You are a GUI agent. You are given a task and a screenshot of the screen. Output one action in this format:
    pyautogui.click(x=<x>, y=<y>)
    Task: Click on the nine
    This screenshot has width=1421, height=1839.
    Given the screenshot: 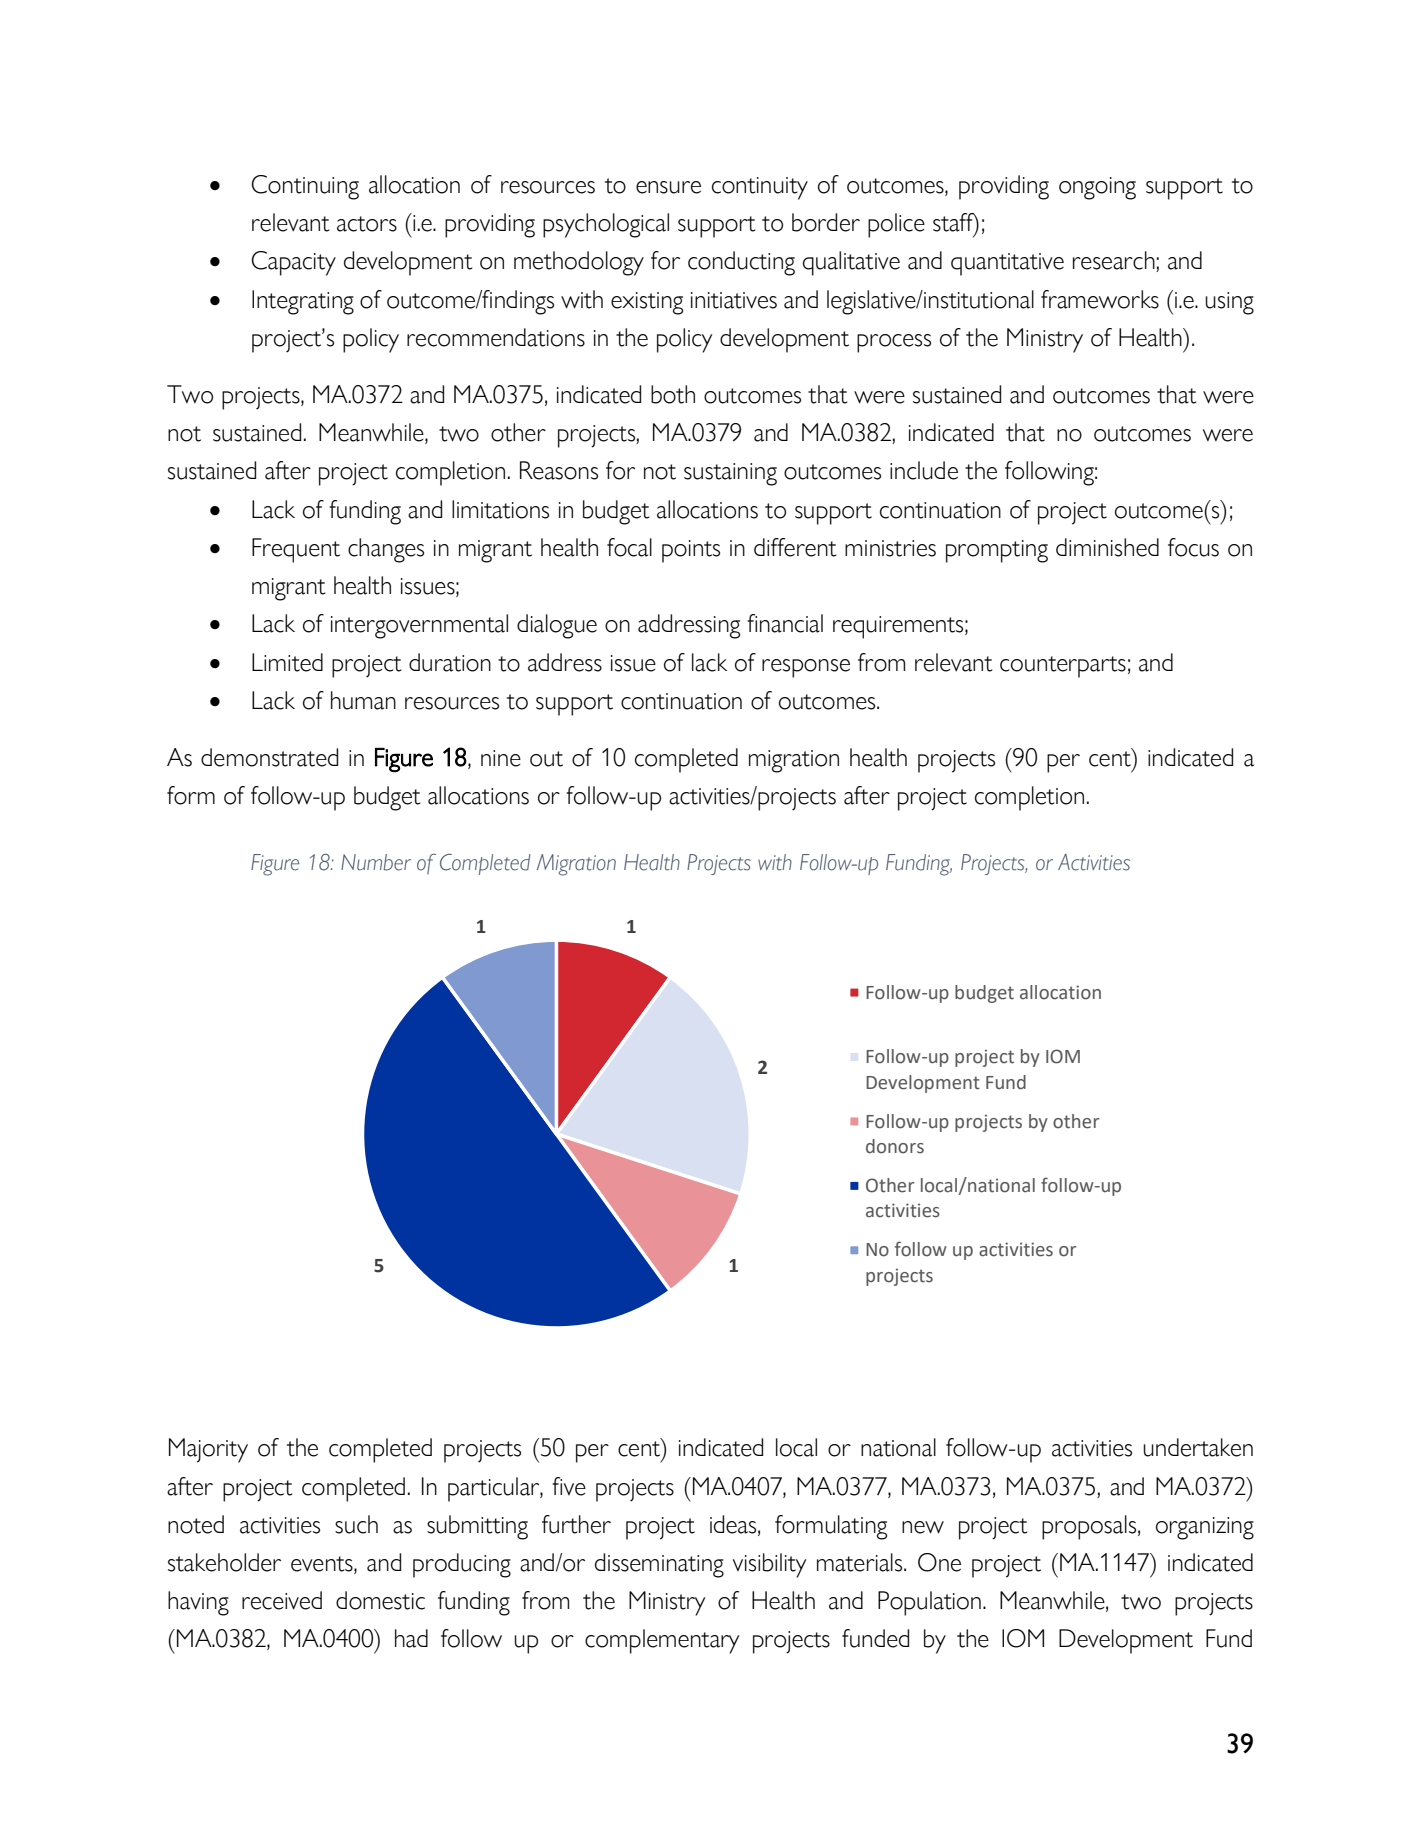 What is the action you would take?
    pyautogui.click(x=501, y=758)
